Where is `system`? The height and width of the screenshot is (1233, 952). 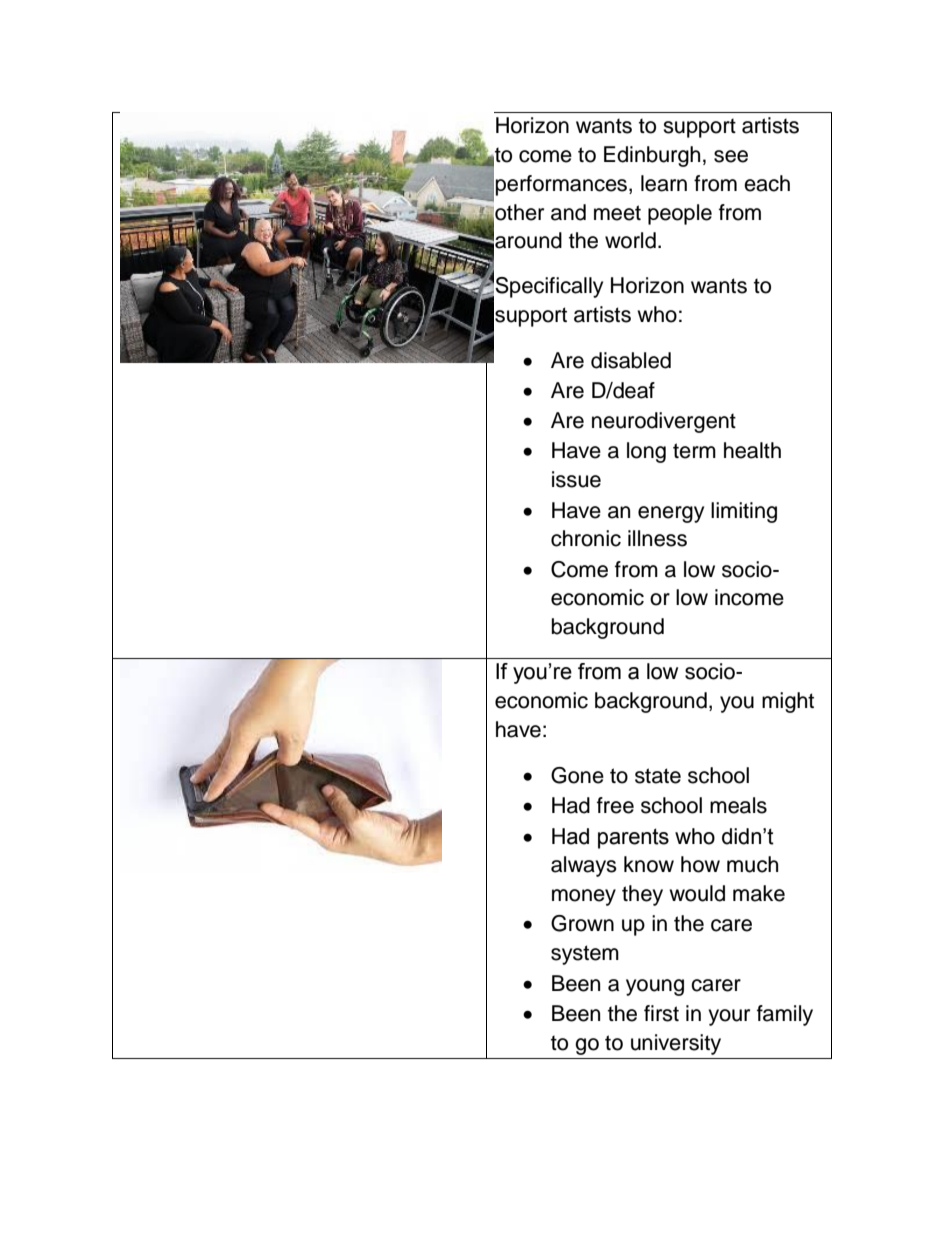 system is located at coordinates (585, 955).
